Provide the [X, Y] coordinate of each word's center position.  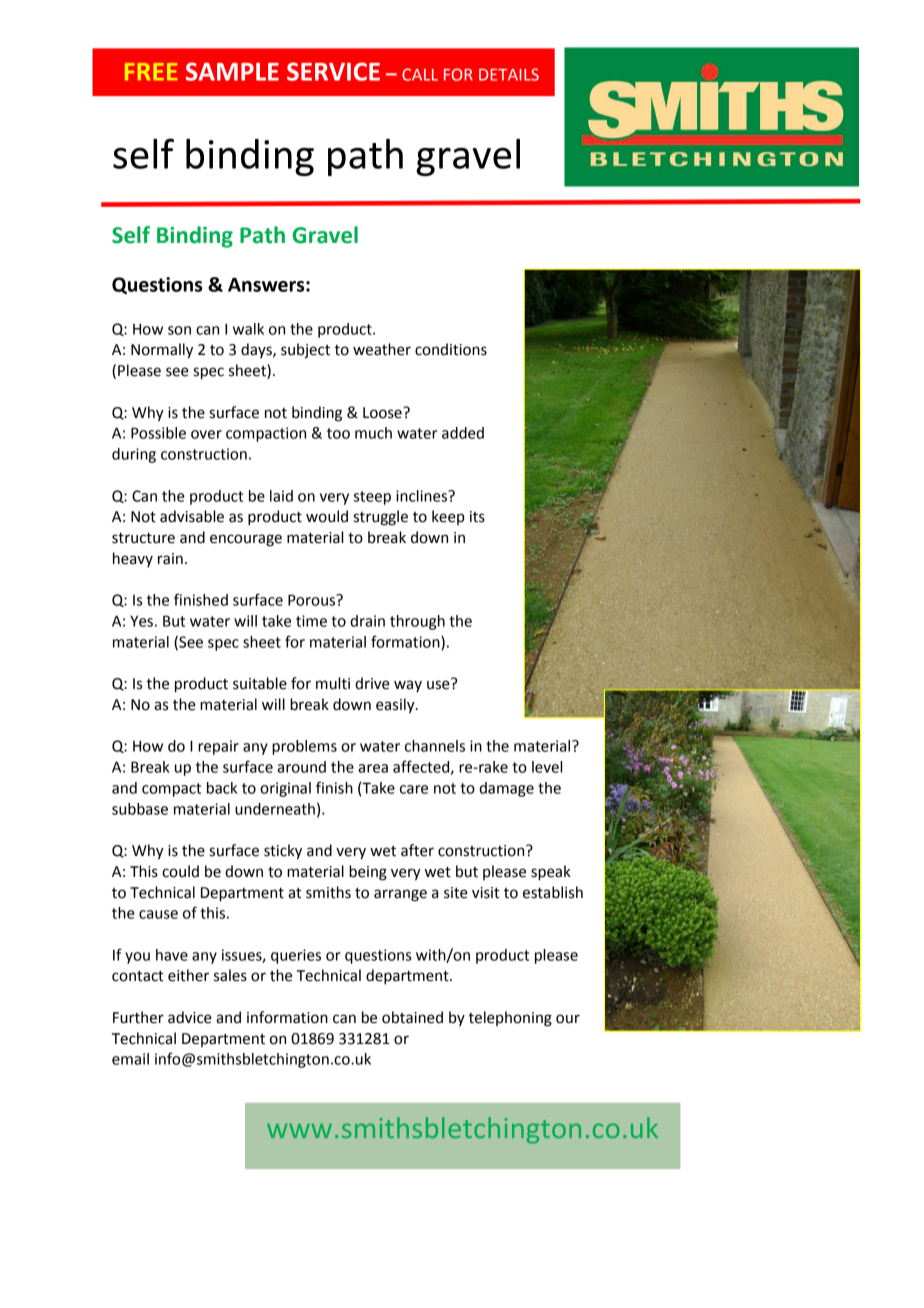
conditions [451, 349]
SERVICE [333, 71]
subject [305, 351]
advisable [192, 516]
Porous [313, 600]
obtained [412, 1017]
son [179, 330]
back [222, 788]
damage [506, 789]
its [477, 517]
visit [485, 893]
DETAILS [509, 74]
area [373, 768]
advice [190, 1017]
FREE [151, 72]
